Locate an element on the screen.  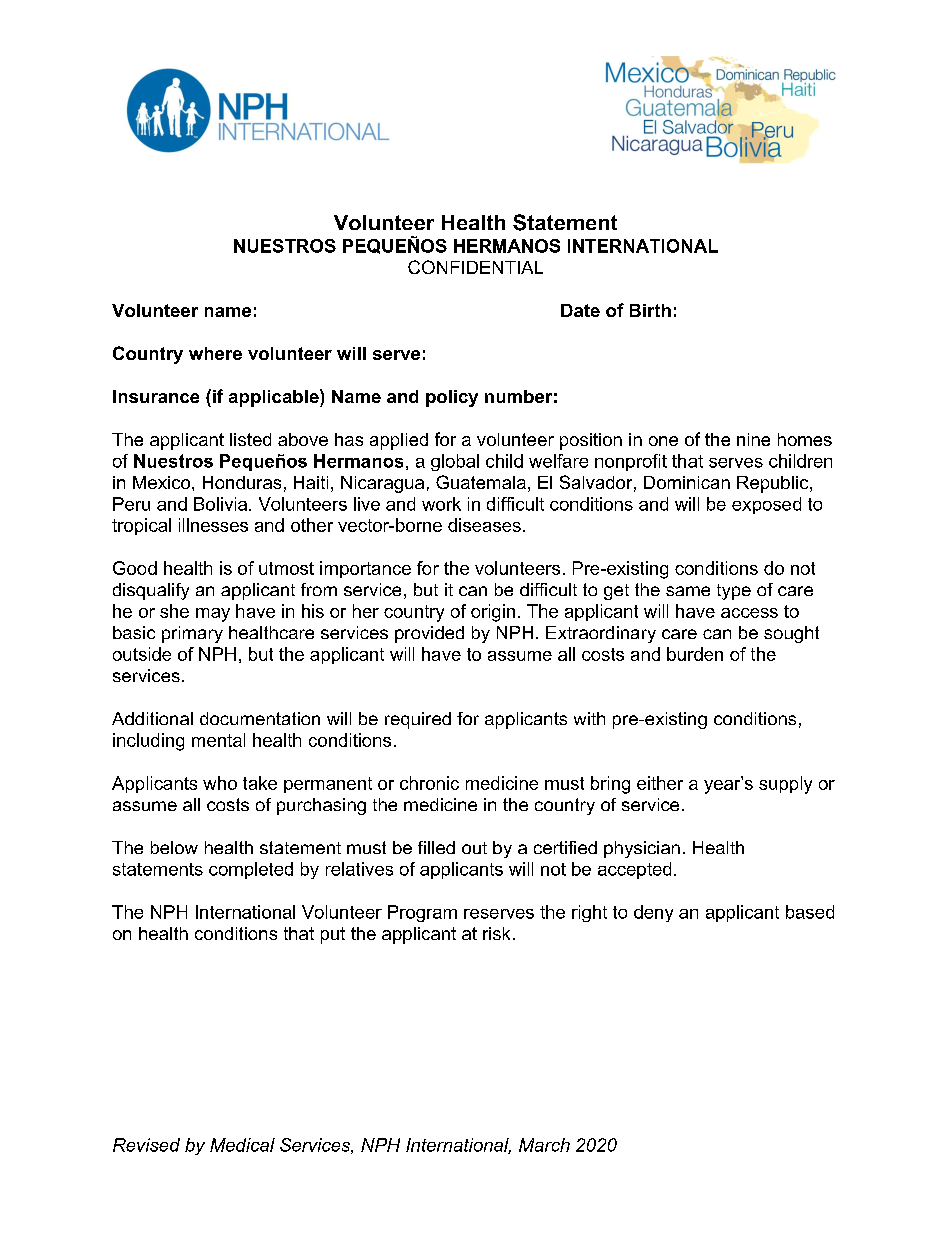
Guatemala is located at coordinates (481, 482).
